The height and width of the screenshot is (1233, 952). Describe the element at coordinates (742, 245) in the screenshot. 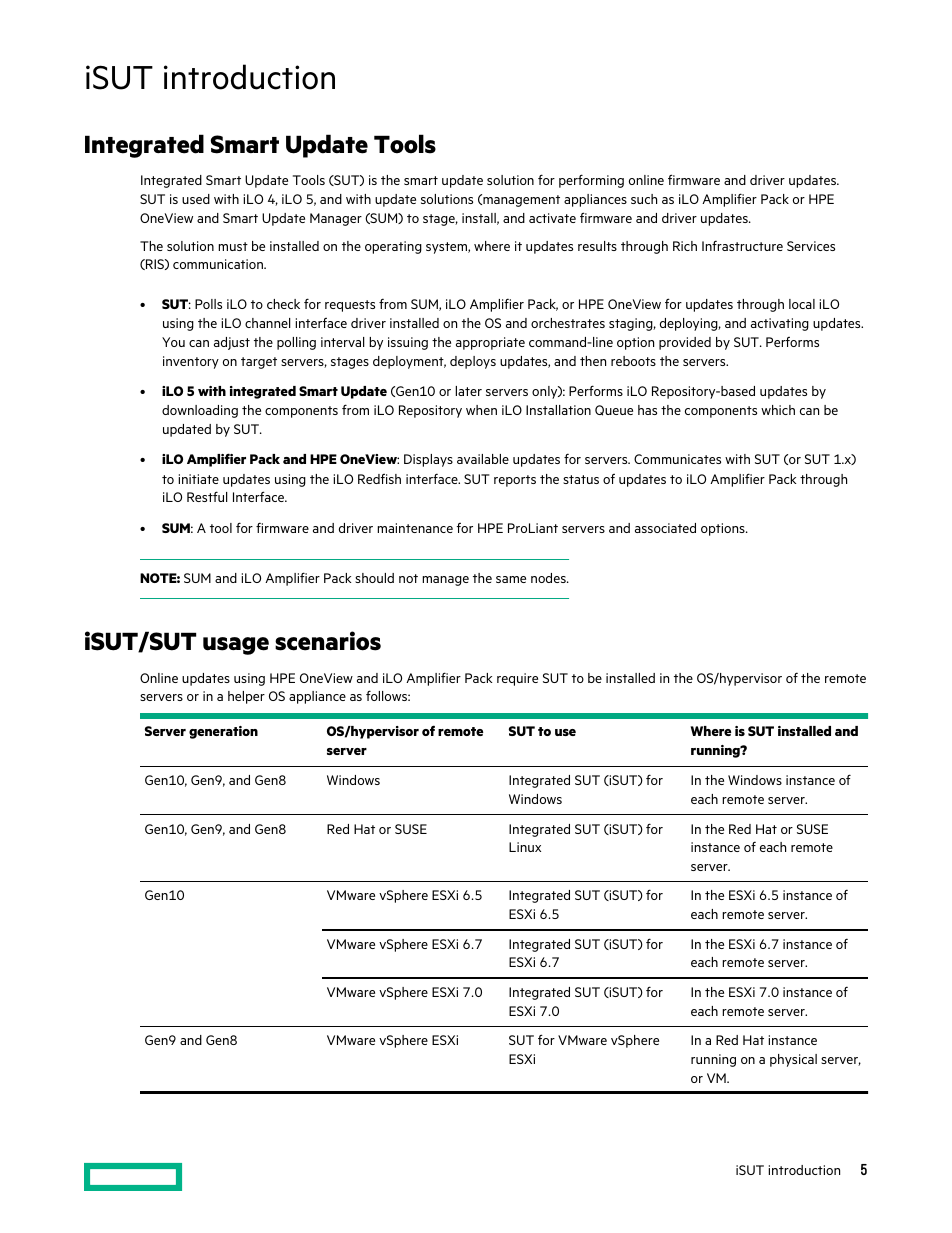

I see `Infrastructure` at that location.
